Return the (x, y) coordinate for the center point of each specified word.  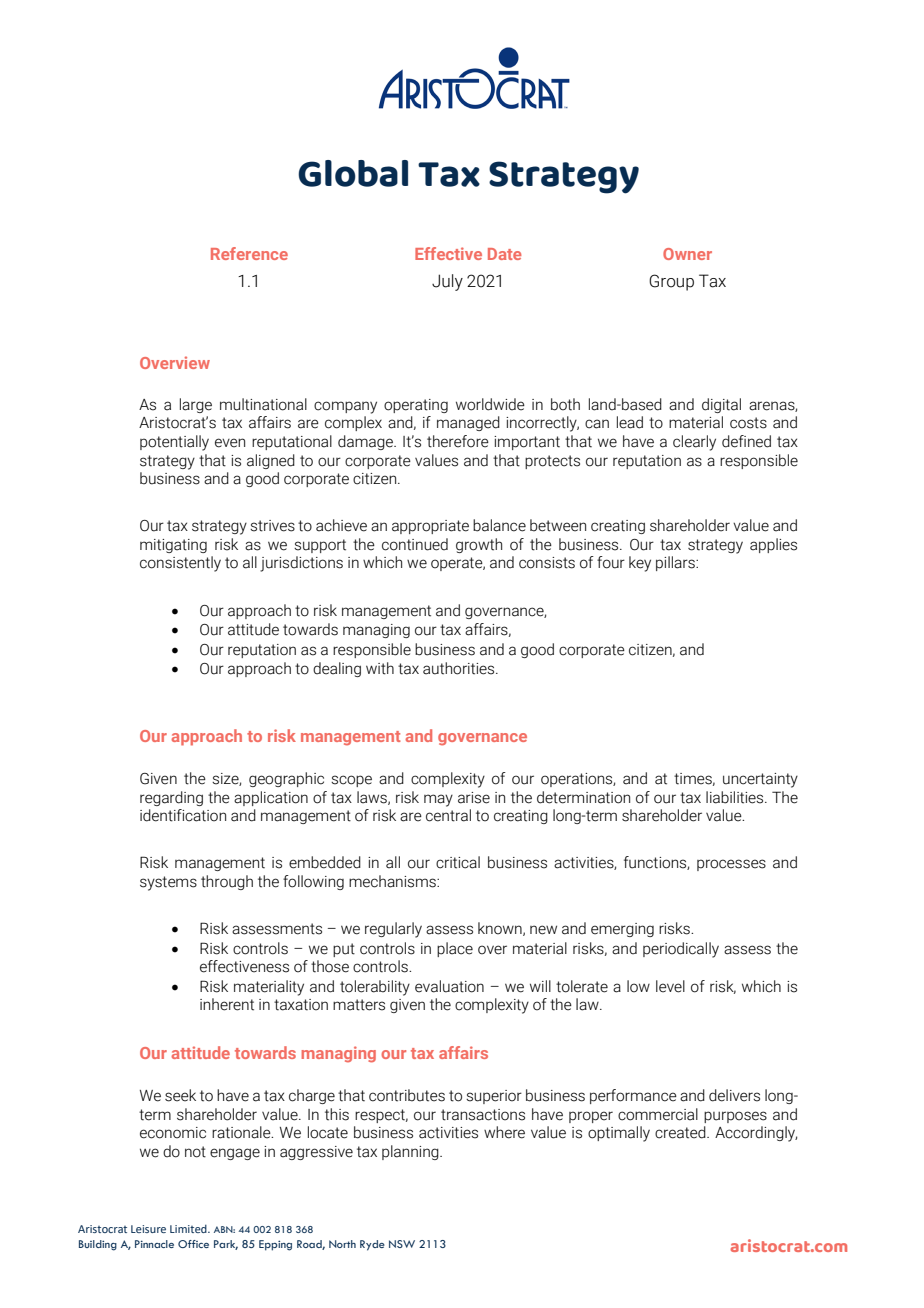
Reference (249, 253)
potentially (174, 443)
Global (353, 173)
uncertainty (760, 780)
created (681, 1132)
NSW (402, 1244)
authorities (460, 668)
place (455, 949)
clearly (694, 443)
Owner (687, 254)
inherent (227, 1004)
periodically (681, 950)
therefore (458, 441)
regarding (171, 798)
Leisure (148, 1229)
